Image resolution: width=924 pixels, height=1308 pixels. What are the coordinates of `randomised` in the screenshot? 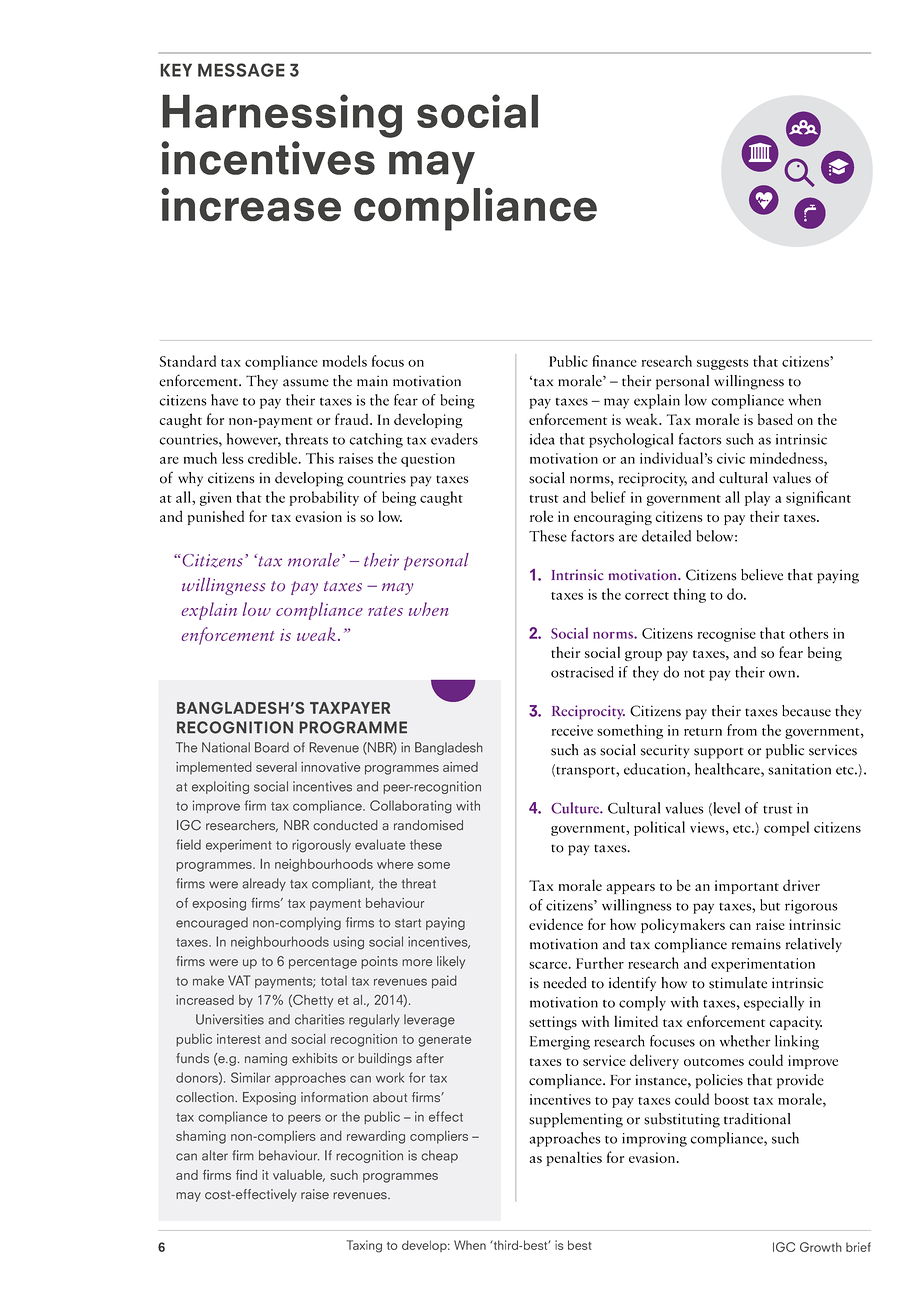 It's located at (428, 825).
